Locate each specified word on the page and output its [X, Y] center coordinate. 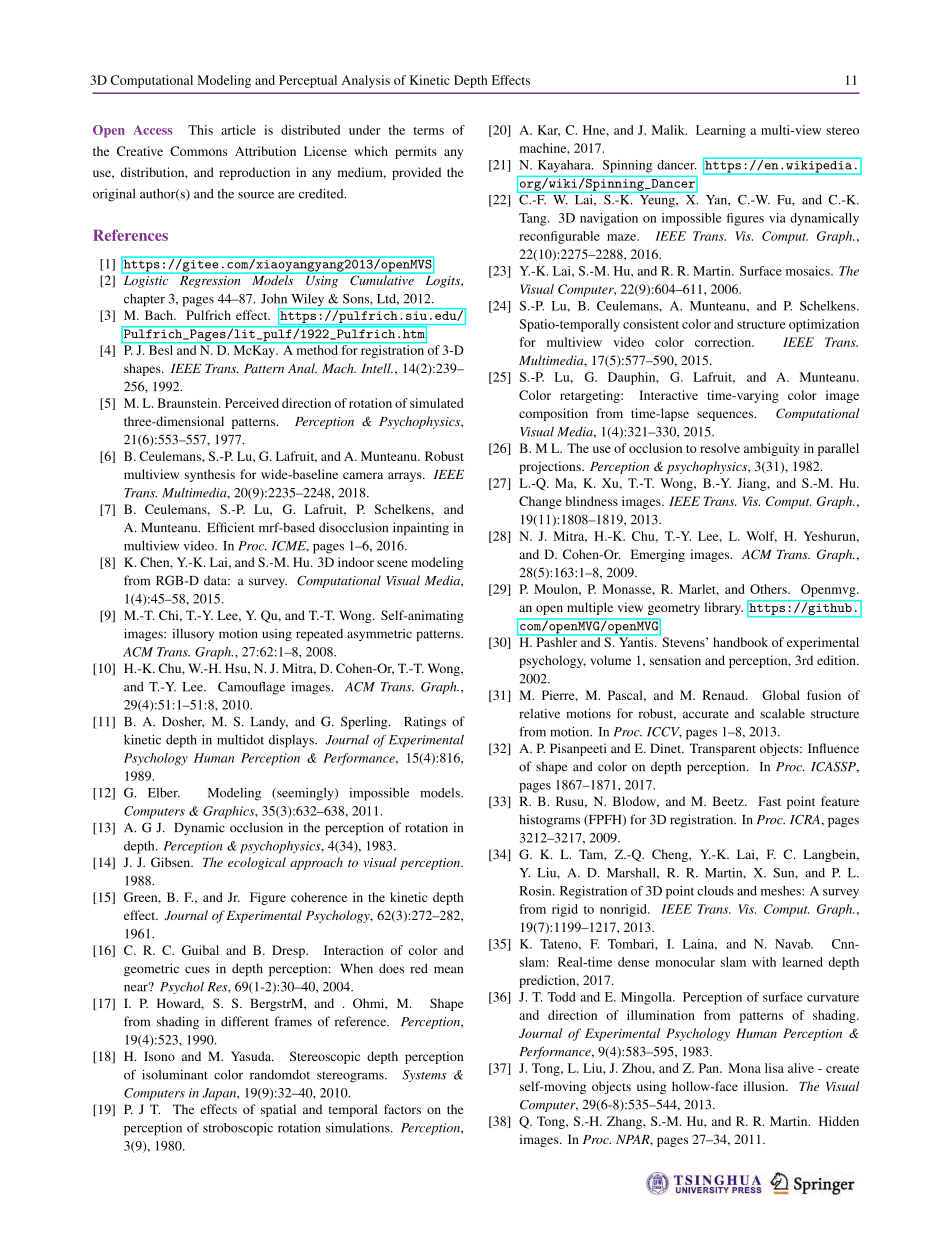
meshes [782, 891]
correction [724, 342]
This [200, 130]
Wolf [761, 537]
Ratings [425, 722]
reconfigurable [559, 237]
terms [428, 131]
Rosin [536, 891]
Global [781, 695]
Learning [721, 131]
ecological [257, 863]
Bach [160, 315]
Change [540, 502]
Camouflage [251, 688]
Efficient [231, 527]
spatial [278, 1110]
